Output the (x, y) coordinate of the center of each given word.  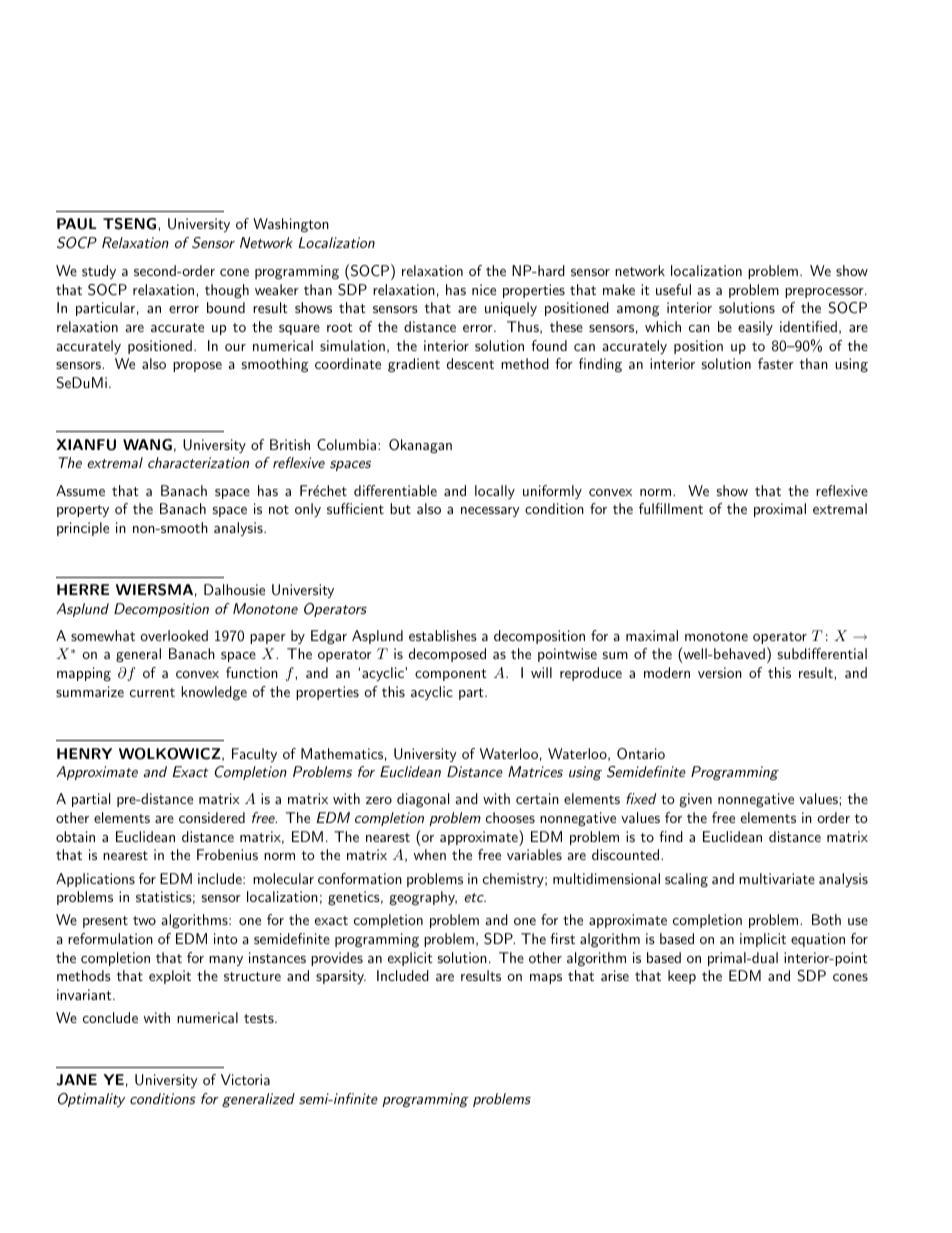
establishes (443, 635)
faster (776, 363)
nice (484, 289)
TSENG (131, 224)
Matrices (535, 771)
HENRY (84, 753)
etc (475, 897)
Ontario (641, 754)
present (105, 922)
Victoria (245, 1079)
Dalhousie (234, 589)
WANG (147, 445)
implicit (763, 940)
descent (470, 363)
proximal (780, 510)
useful (673, 289)
